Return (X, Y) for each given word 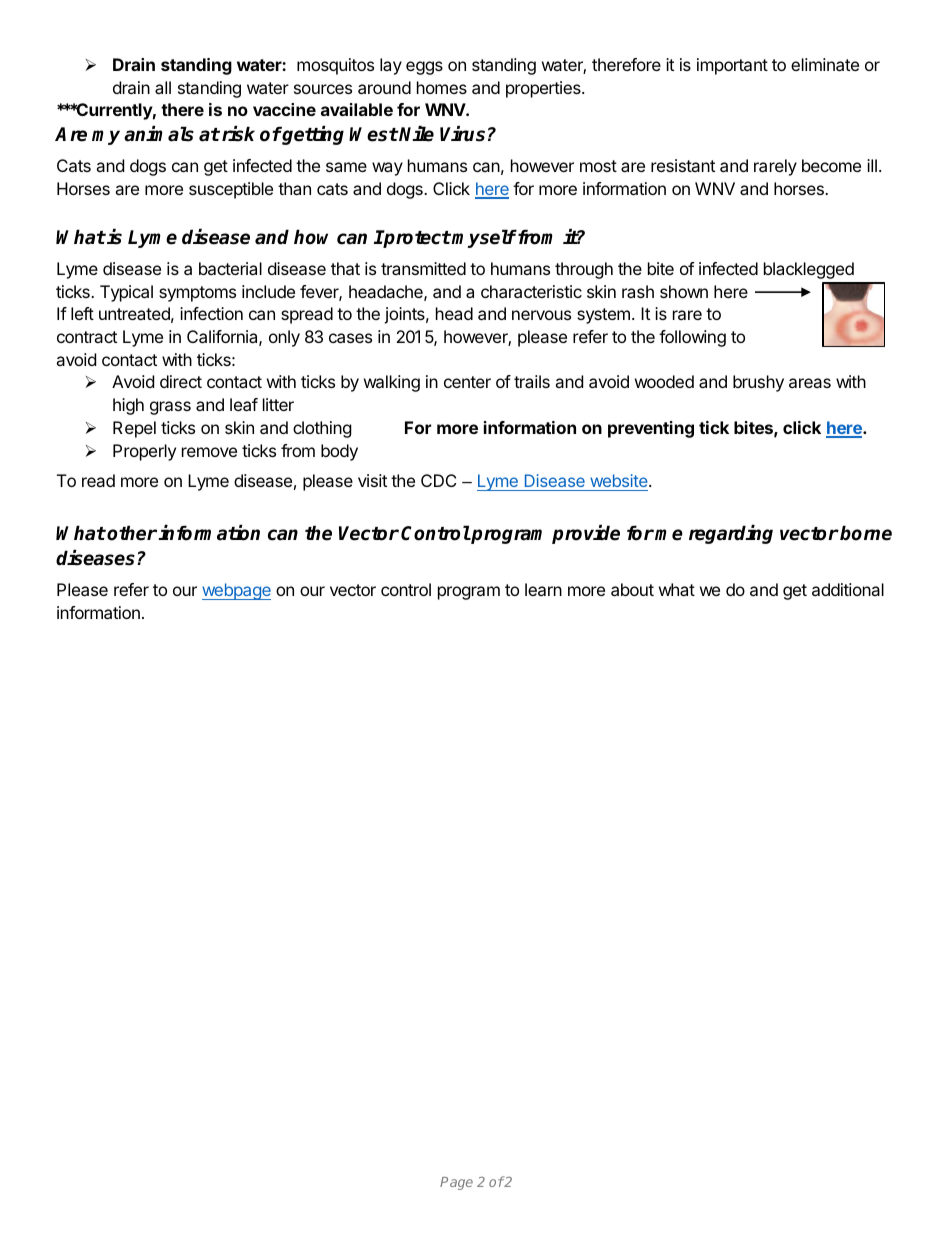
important (732, 66)
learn (543, 589)
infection (211, 313)
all (163, 87)
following (692, 338)
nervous (541, 315)
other (132, 533)
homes (442, 87)
